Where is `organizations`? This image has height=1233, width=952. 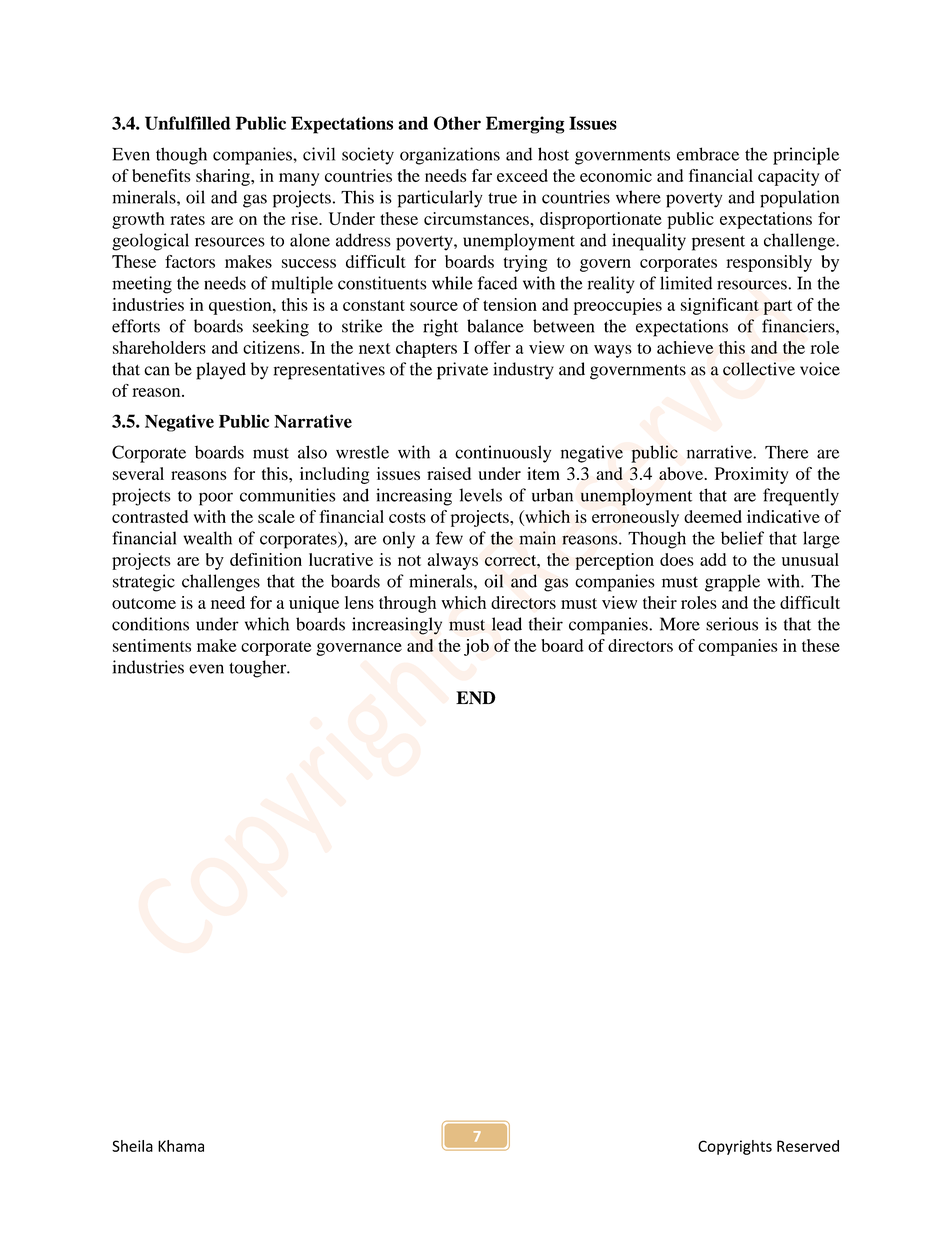 organizations is located at coordinates (450, 156).
